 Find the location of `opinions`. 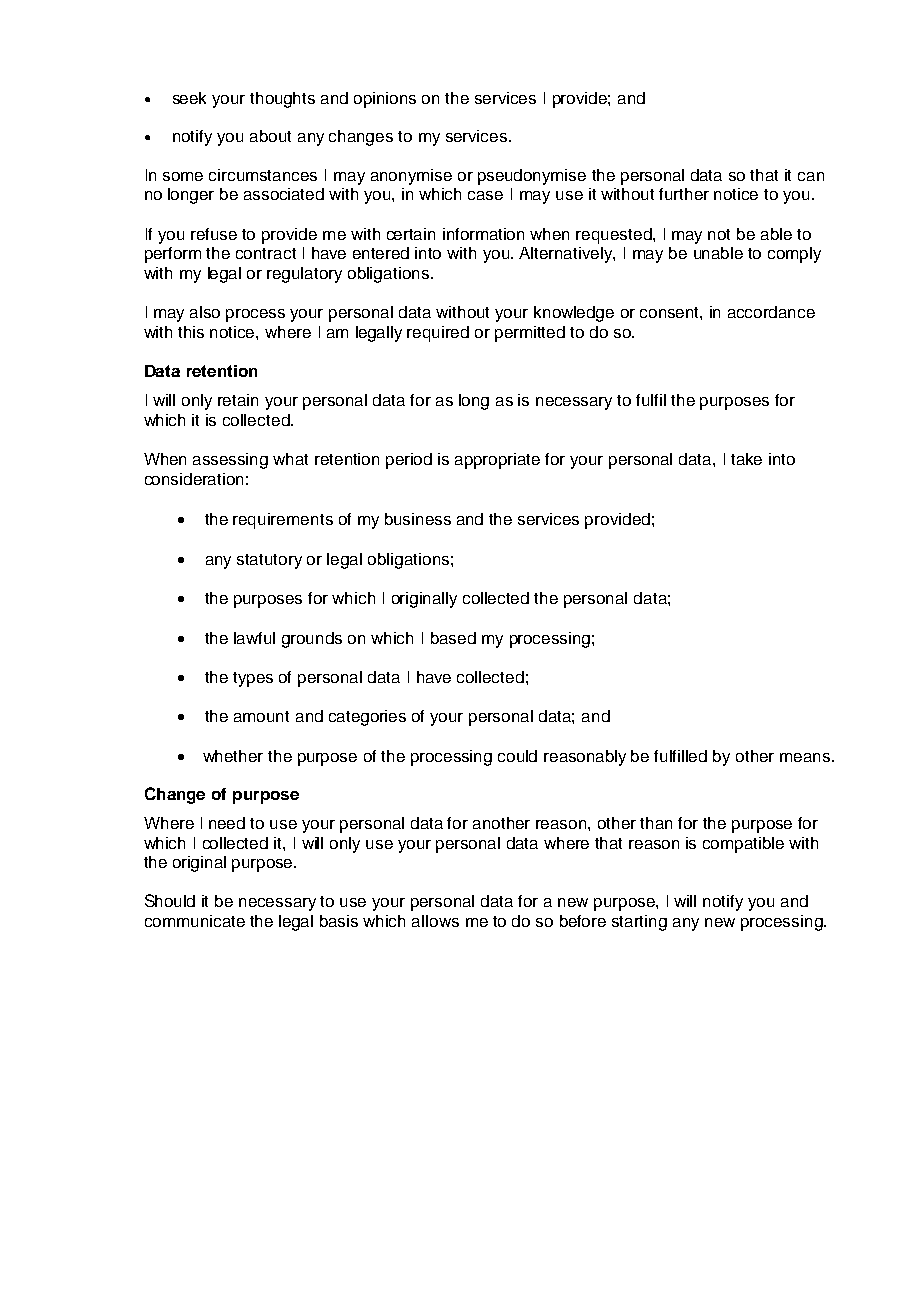

opinions is located at coordinates (385, 100).
